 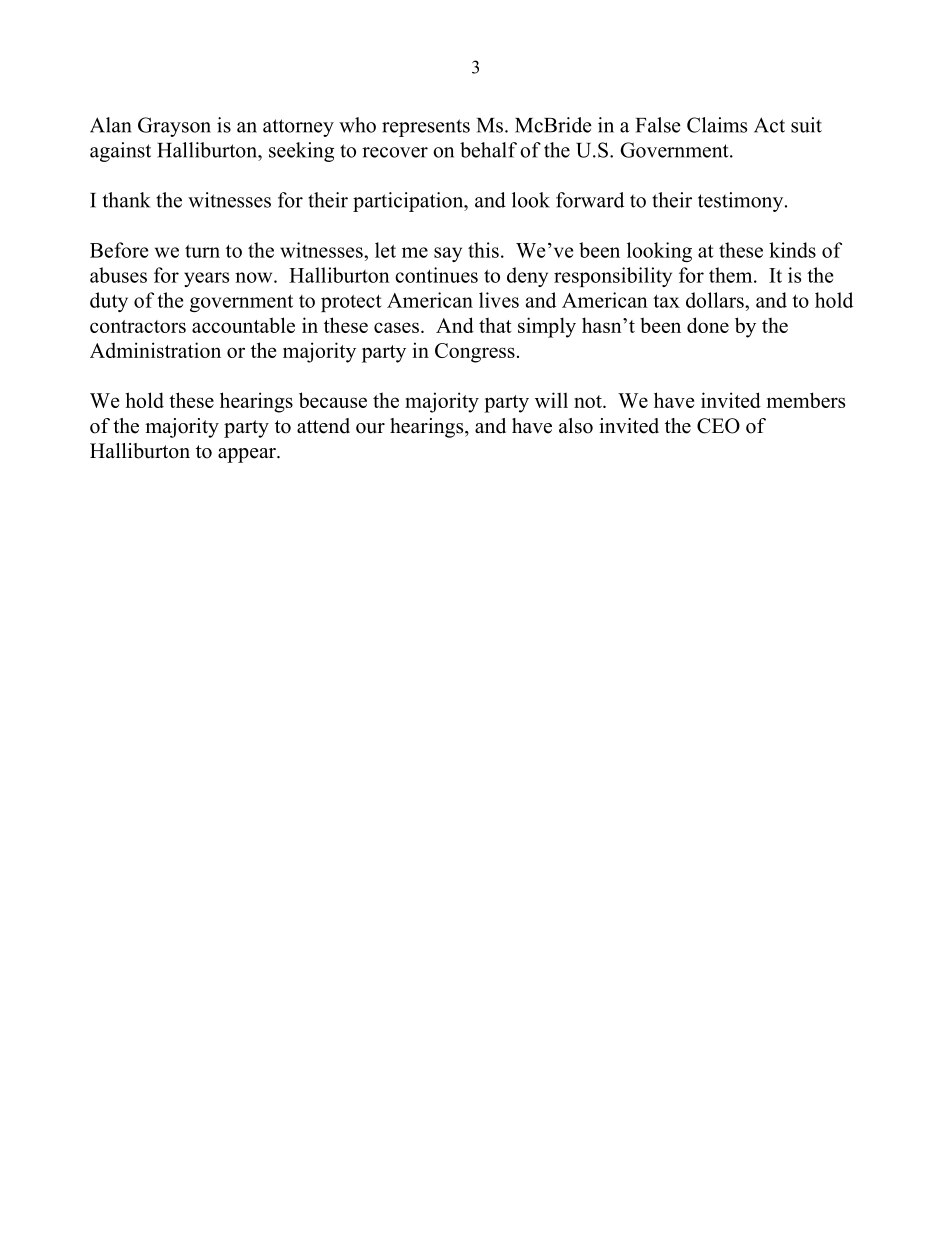 I want to click on testimony, so click(x=742, y=202).
